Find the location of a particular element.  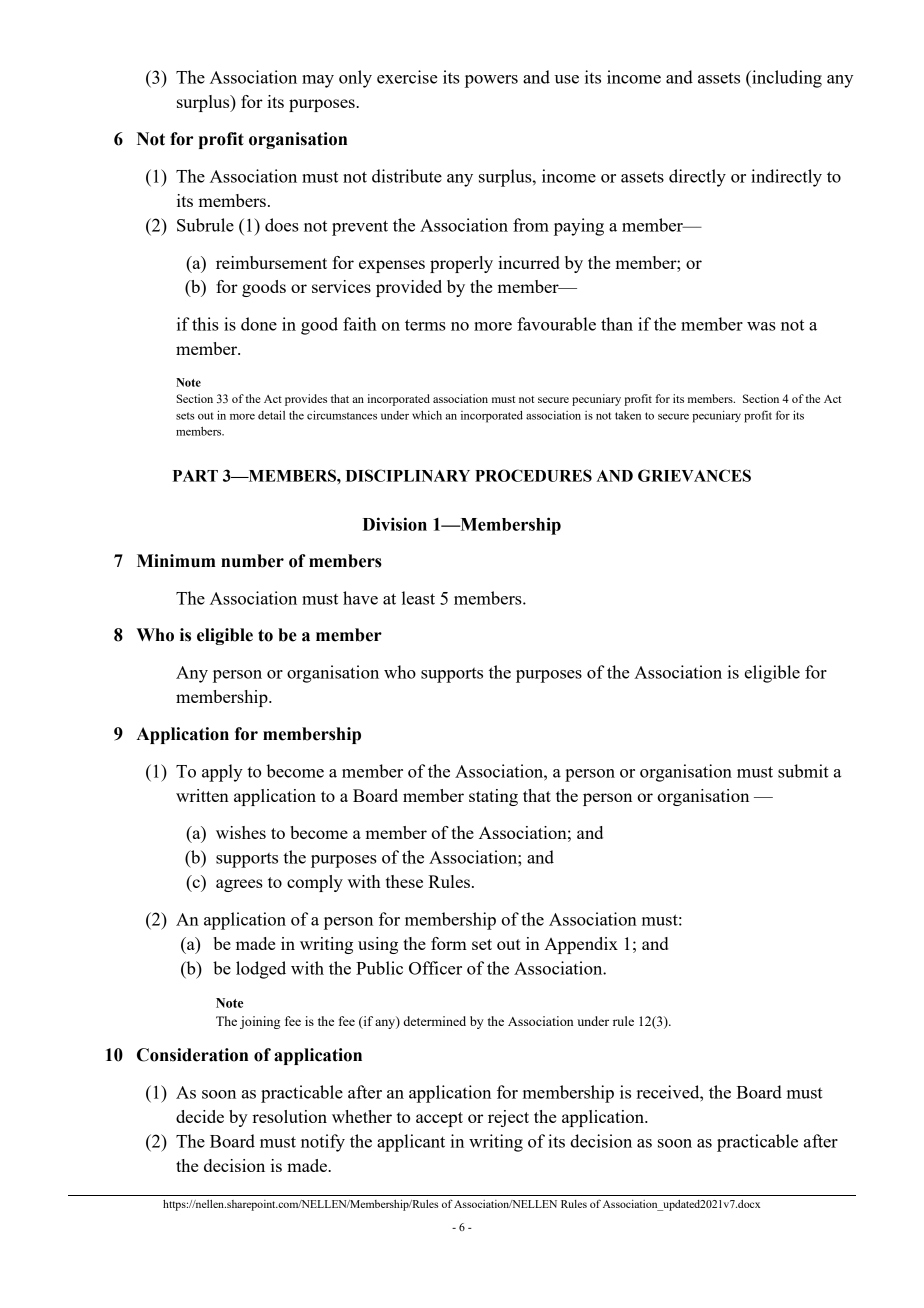

form is located at coordinates (449, 943).
